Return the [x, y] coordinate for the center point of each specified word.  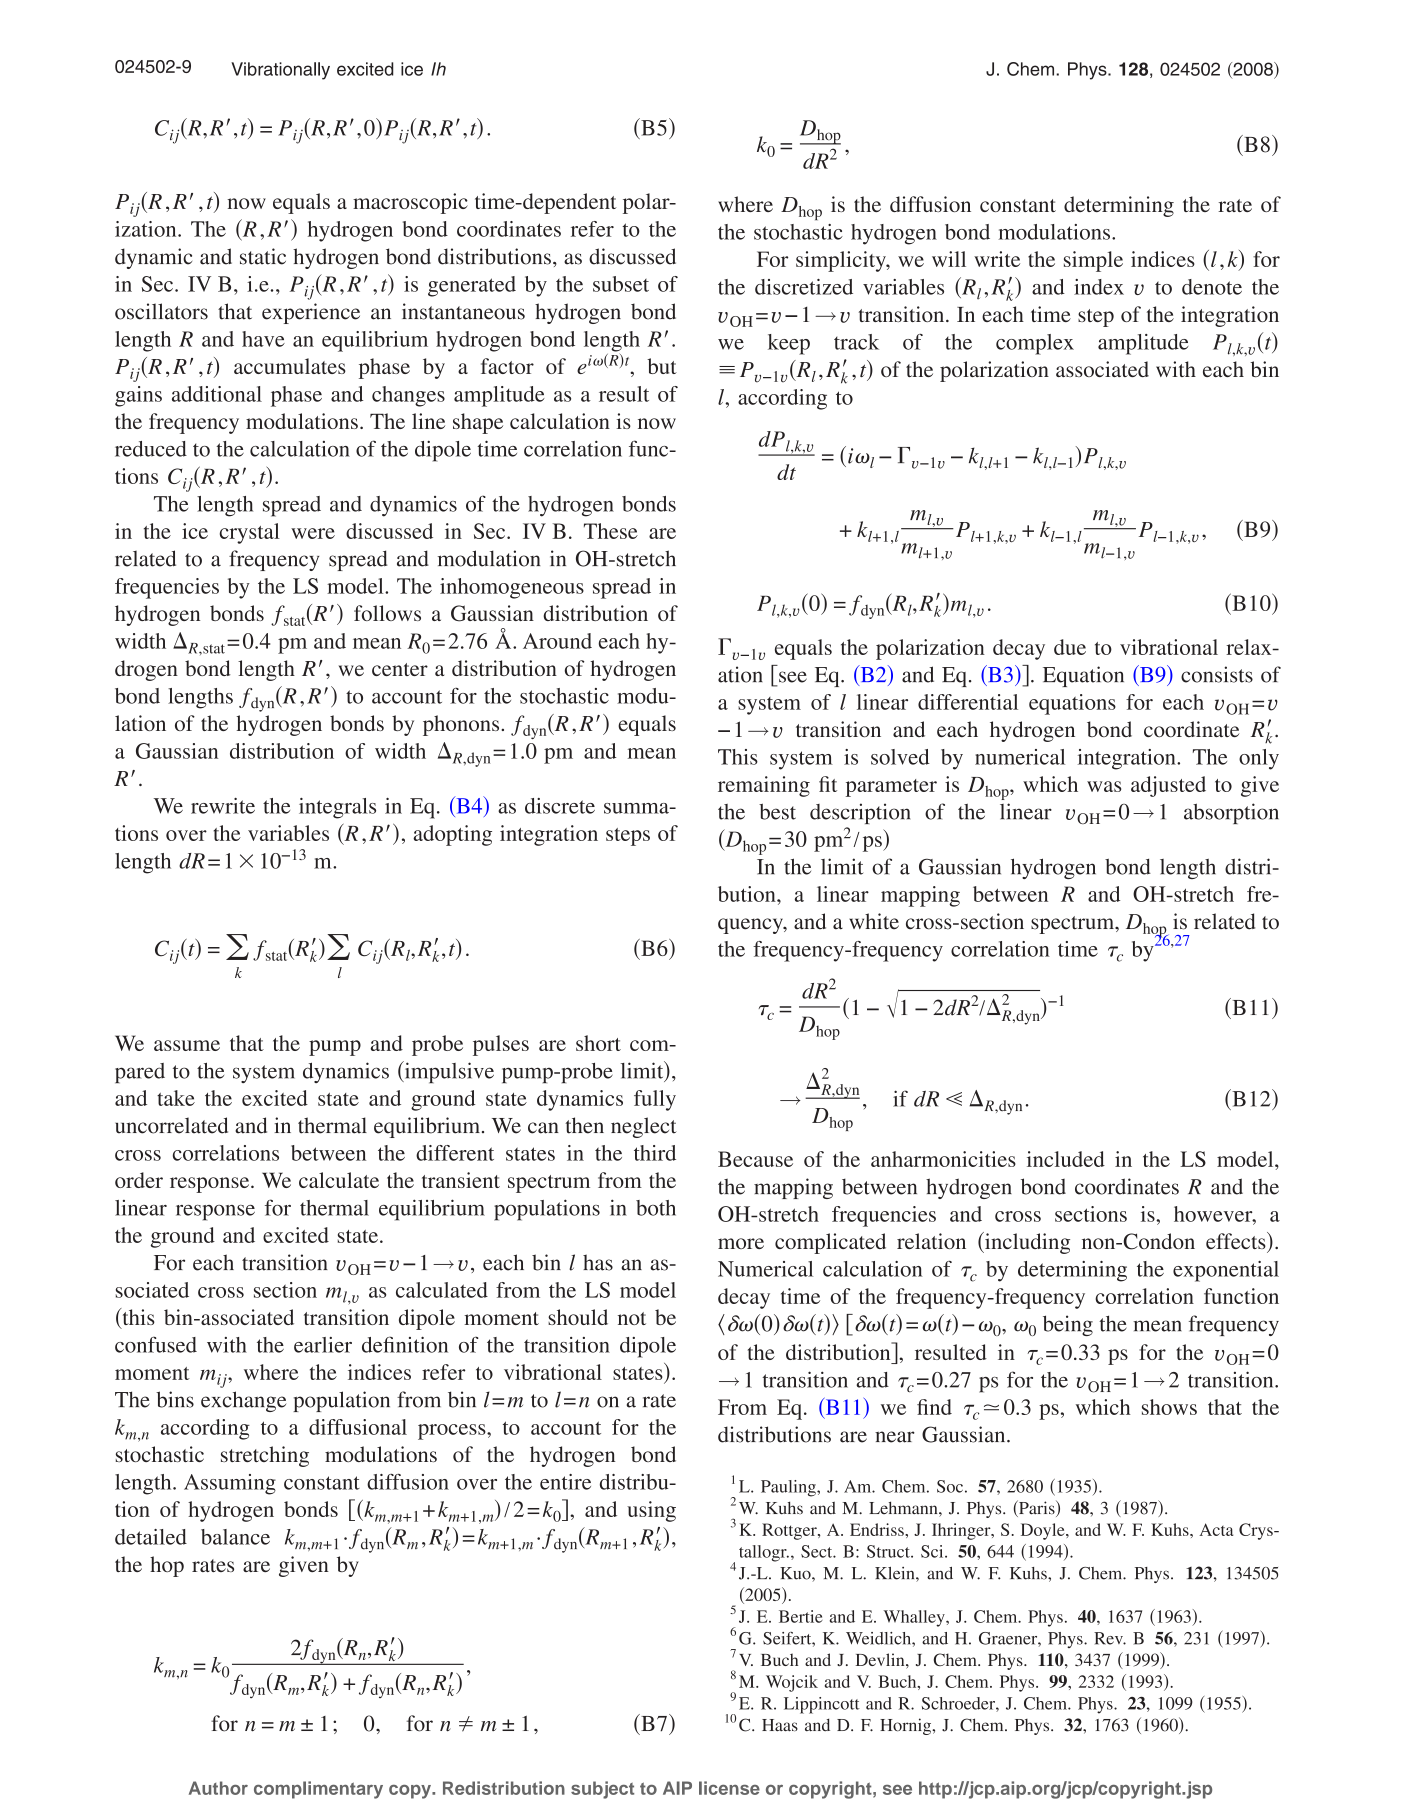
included [1066, 1159]
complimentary [318, 1790]
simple [1093, 261]
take [176, 1098]
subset [621, 284]
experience [311, 313]
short [598, 1043]
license [729, 1788]
